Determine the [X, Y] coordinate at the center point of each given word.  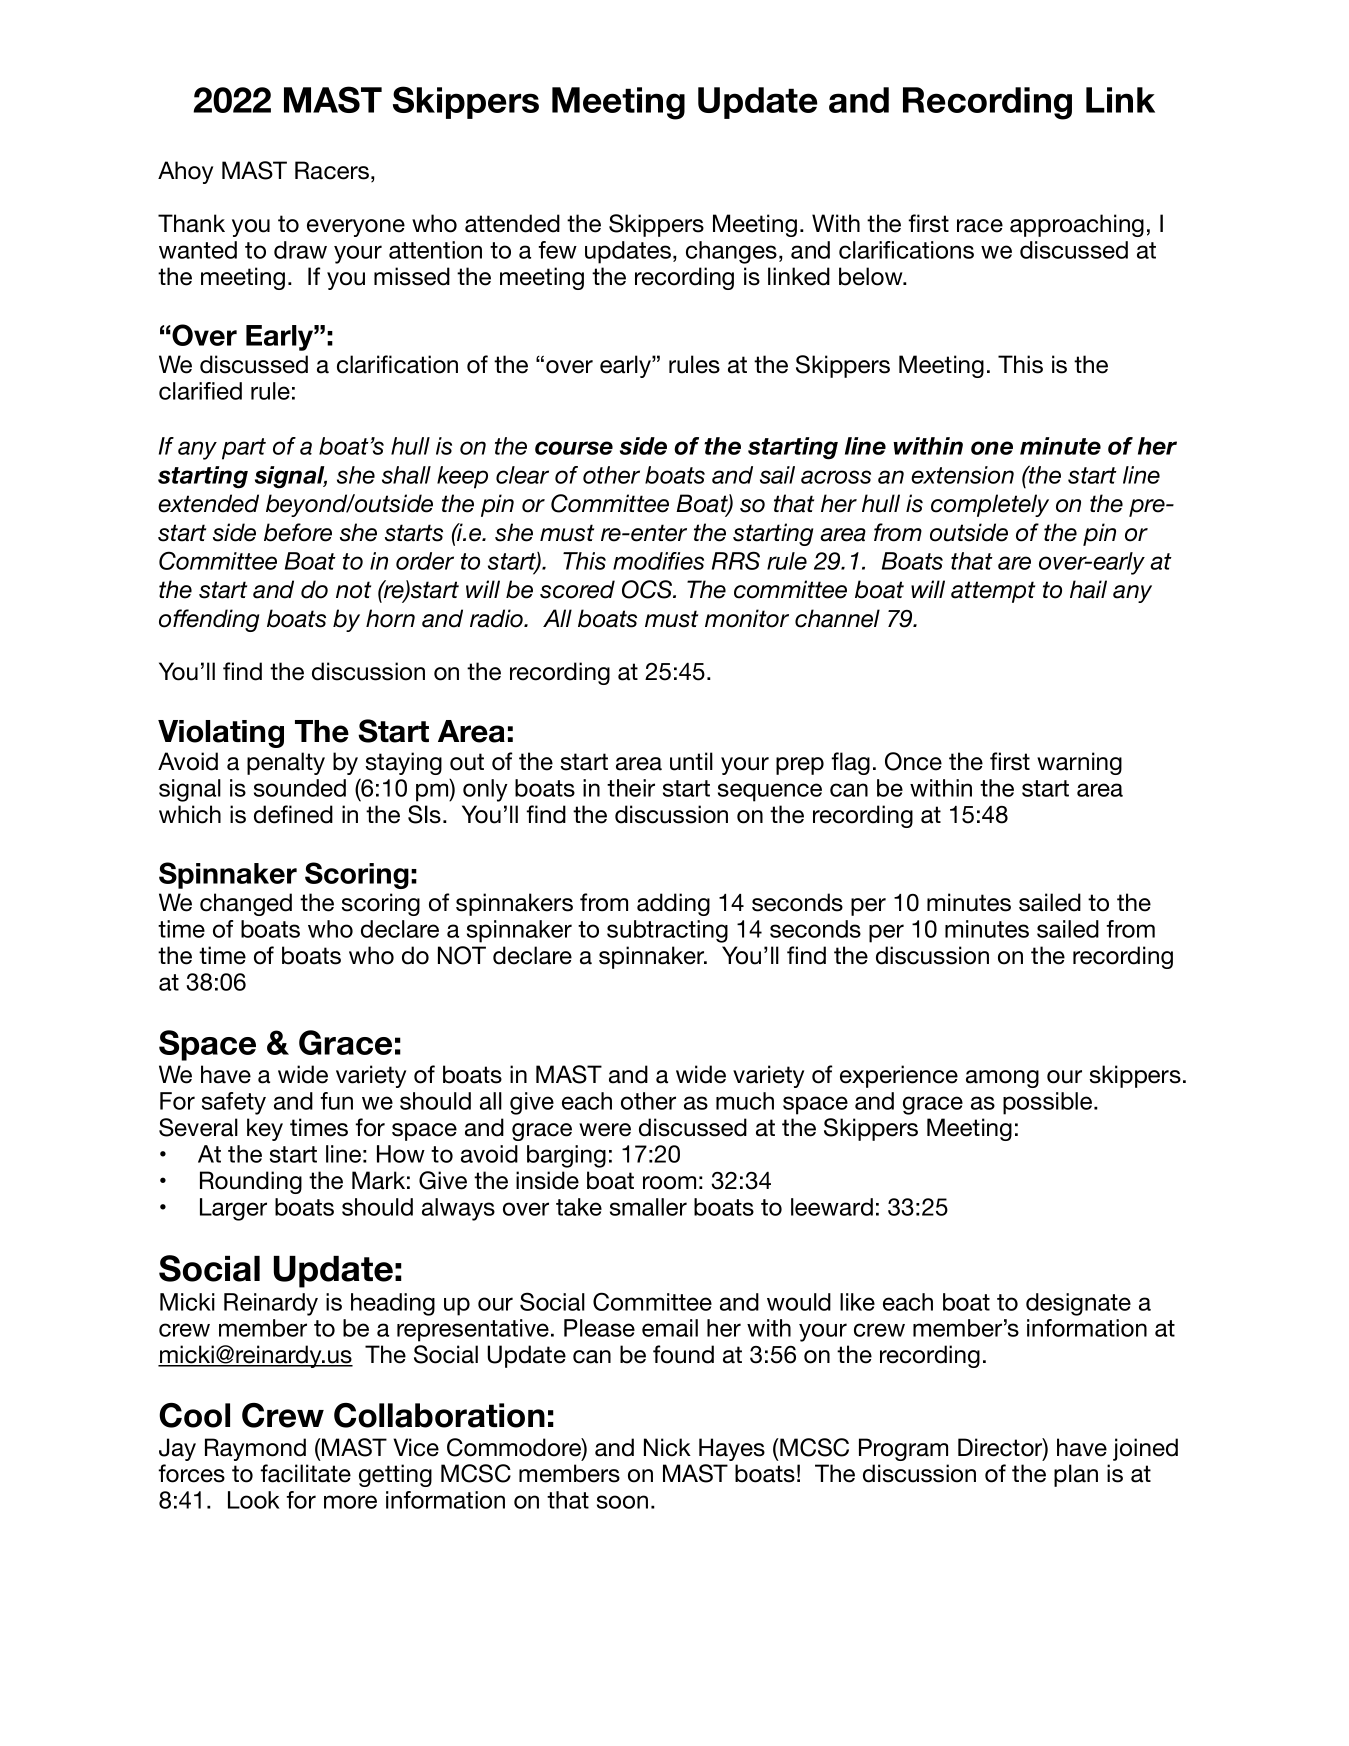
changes [731, 252]
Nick [667, 1447]
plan [1076, 1475]
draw [300, 250]
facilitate [305, 1473]
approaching [1077, 225]
